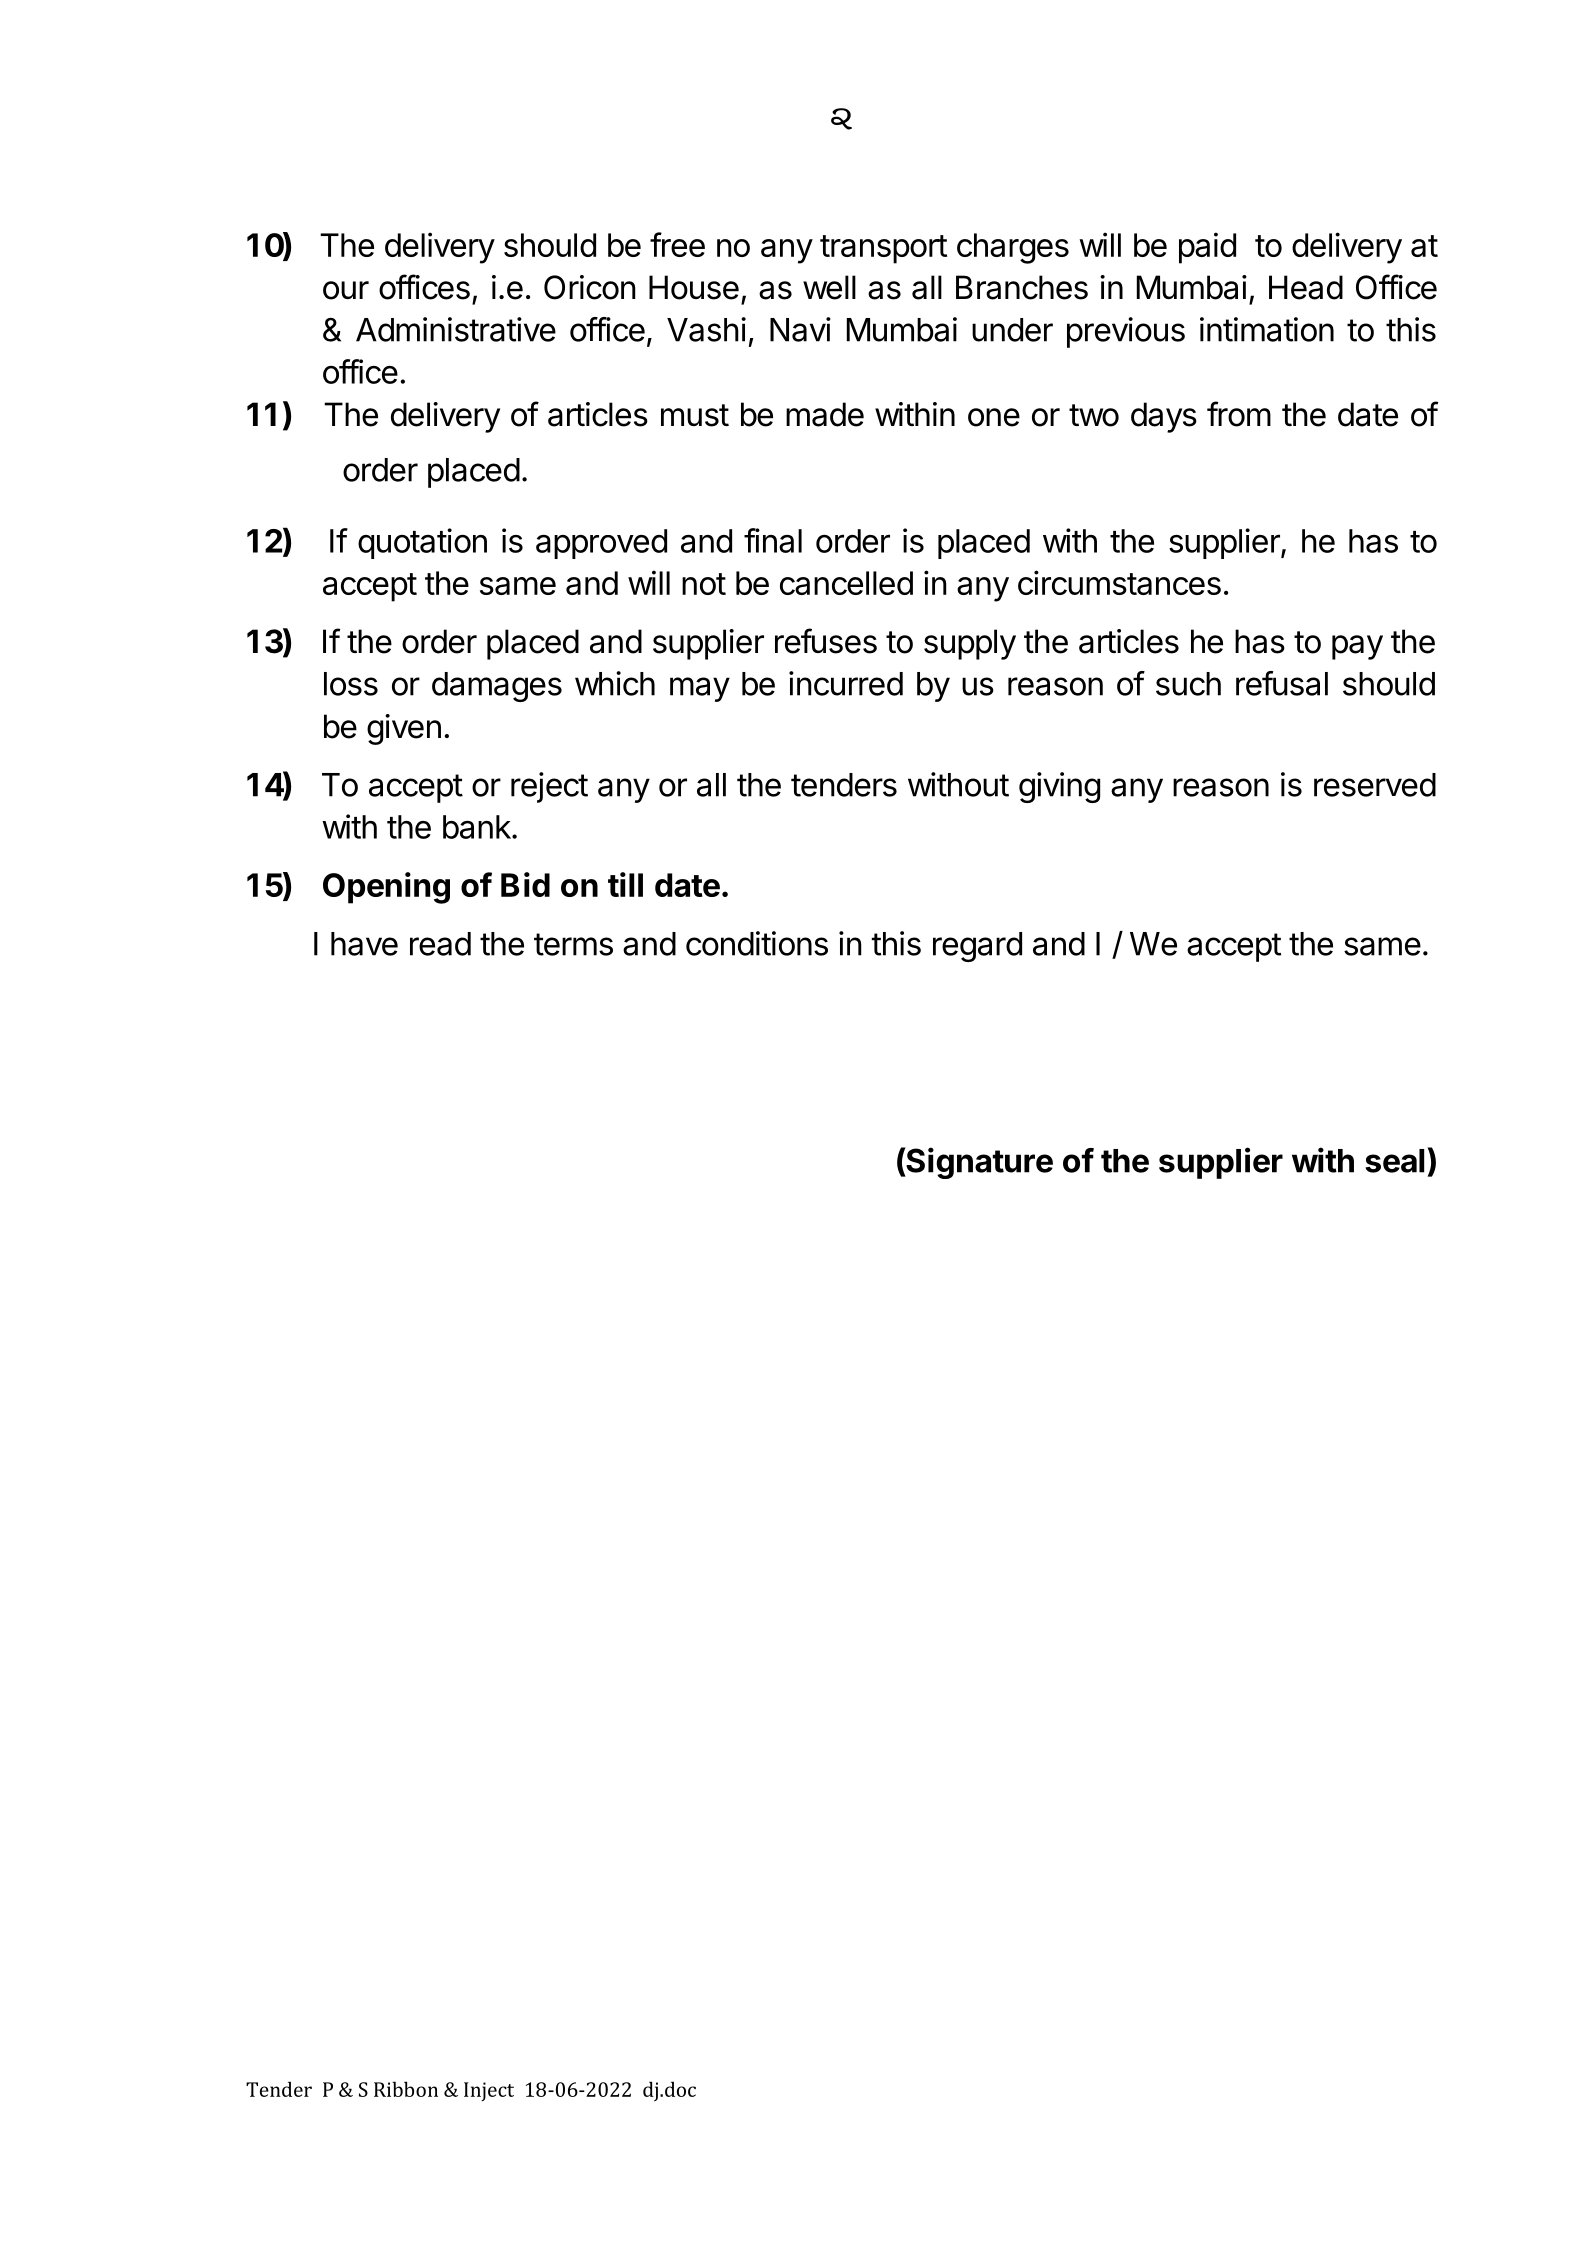 Image resolution: width=1588 pixels, height=2246 pixels. What do you see at coordinates (497, 687) in the screenshot?
I see `damages` at bounding box center [497, 687].
